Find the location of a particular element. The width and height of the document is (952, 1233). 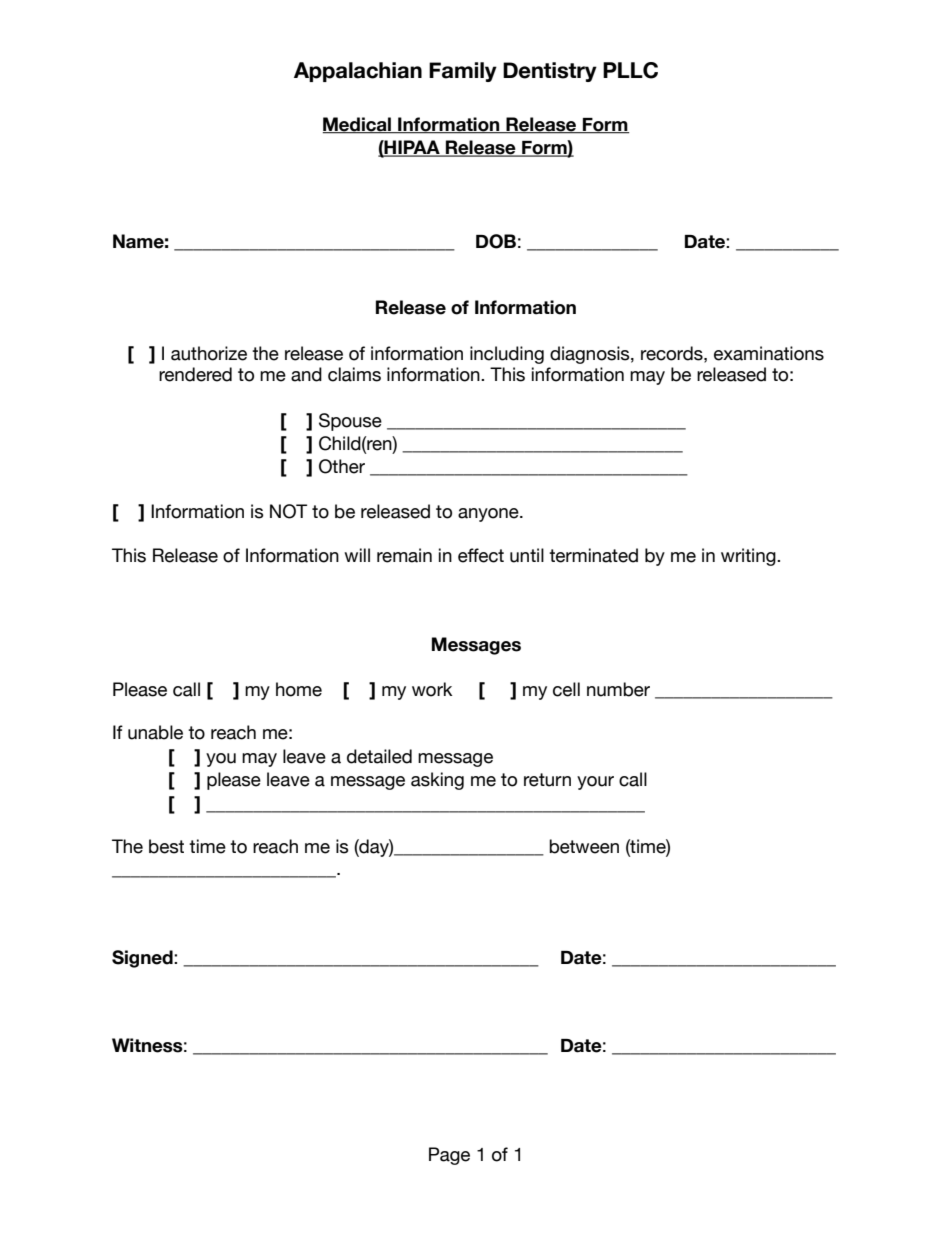

Page is located at coordinates (449, 1156).
